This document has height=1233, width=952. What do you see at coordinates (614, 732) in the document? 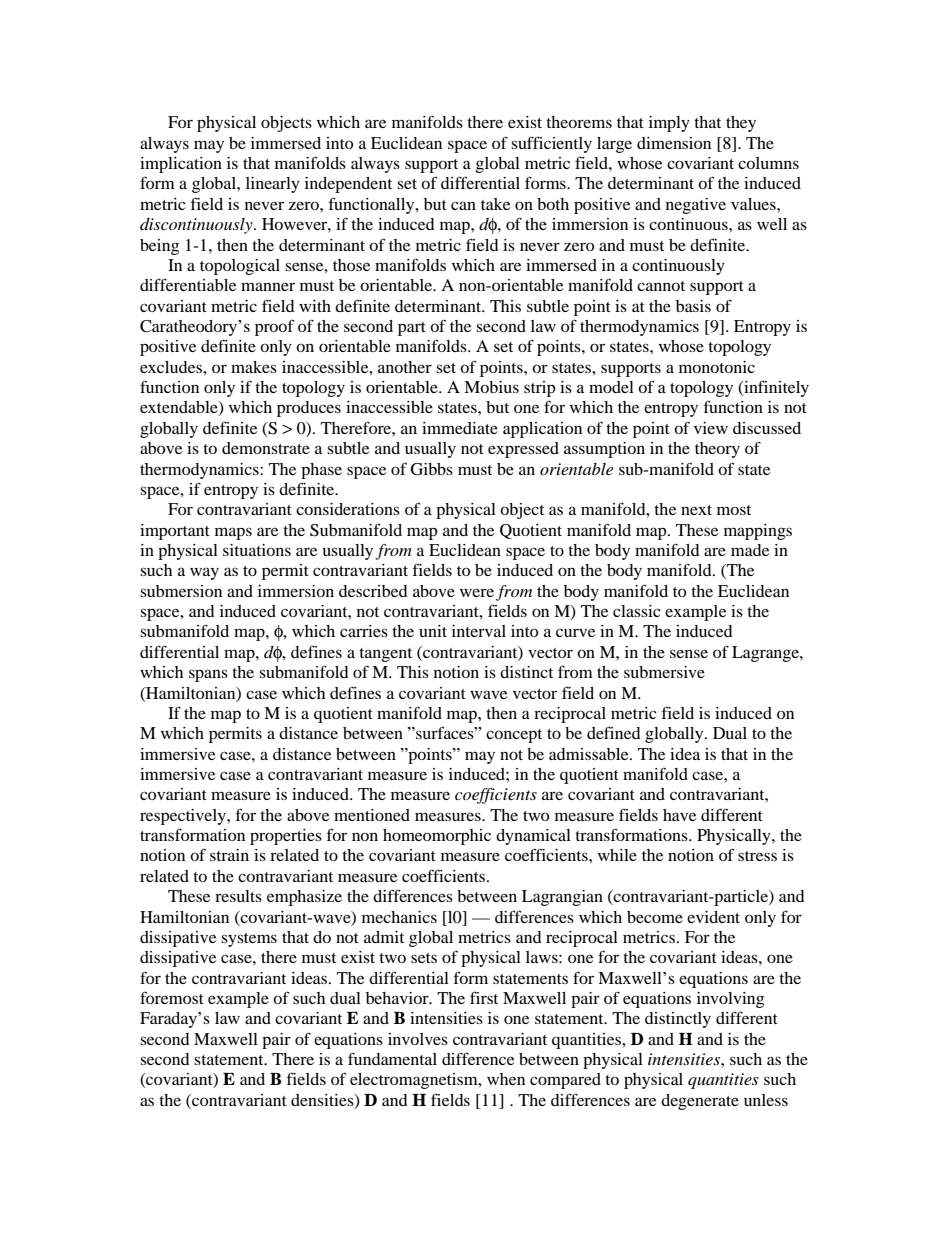
I see `defined` at bounding box center [614, 732].
